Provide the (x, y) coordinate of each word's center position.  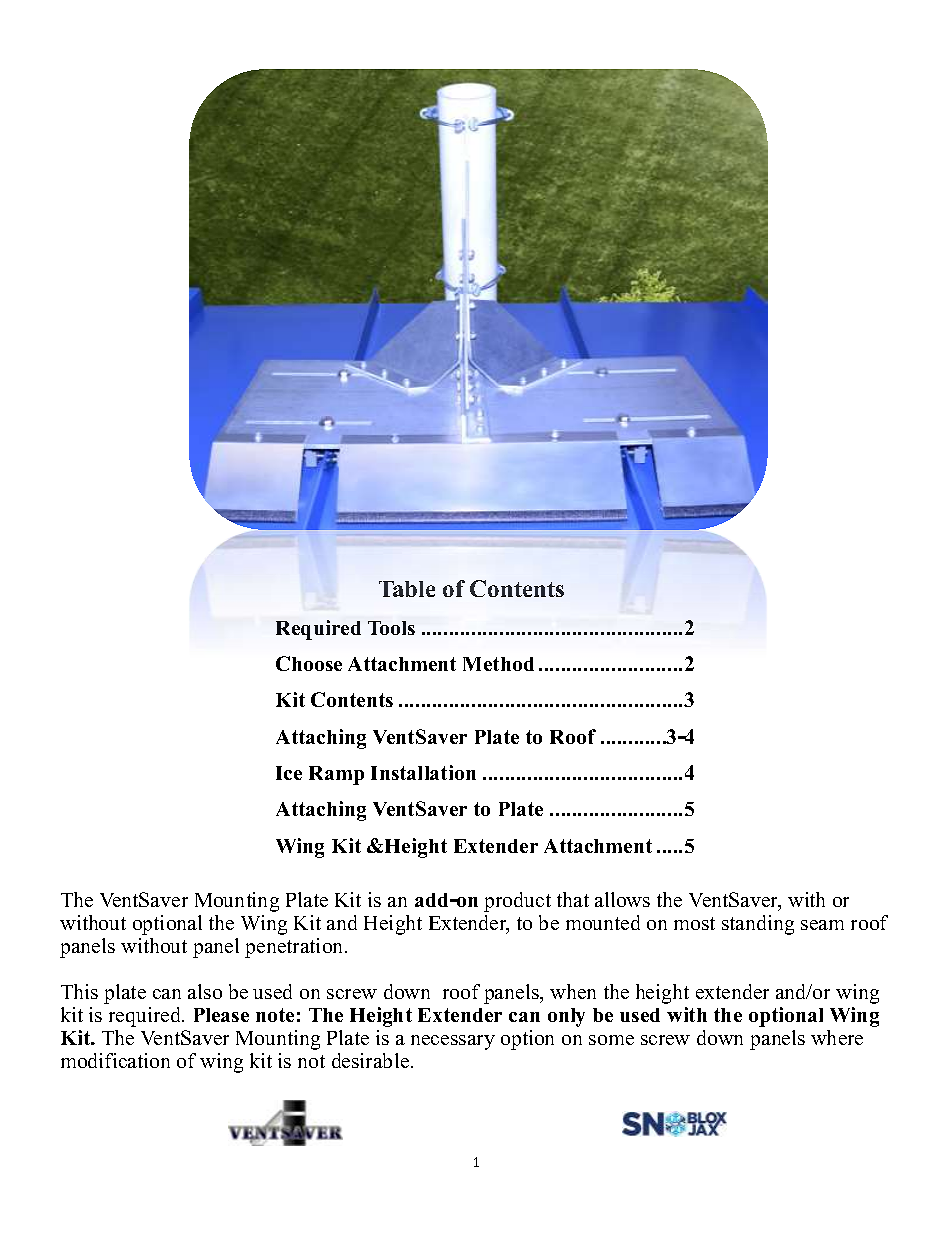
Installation (423, 772)
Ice (289, 773)
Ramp (336, 775)
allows (622, 899)
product (517, 902)
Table (407, 589)
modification (115, 1060)
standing (758, 925)
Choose (309, 663)
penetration (295, 948)
